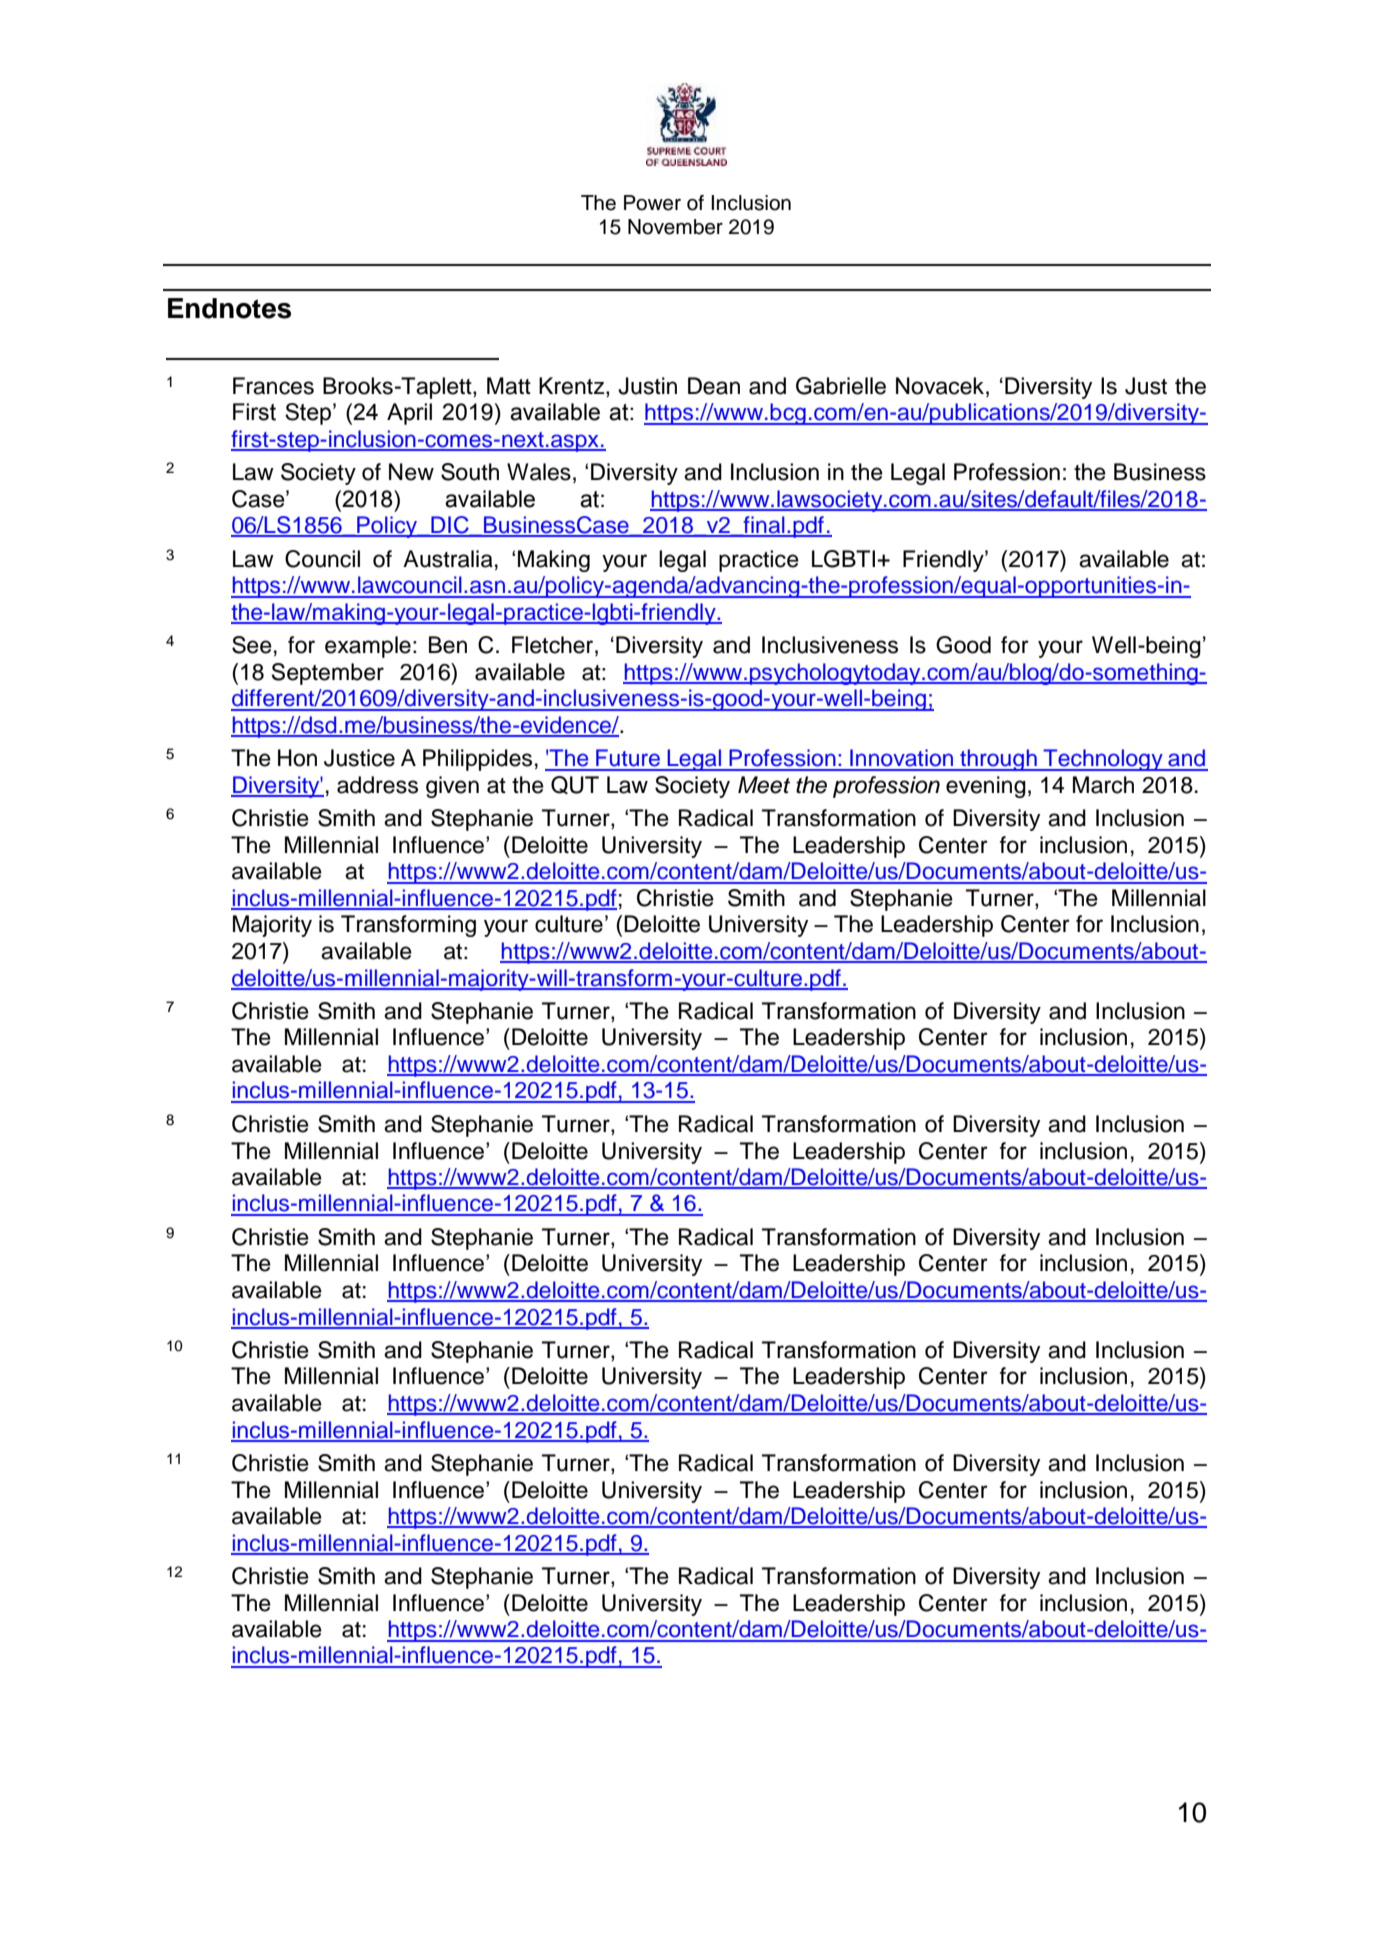 The image size is (1373, 1942). Describe the element at coordinates (998, 760) in the screenshot. I see `through` at that location.
